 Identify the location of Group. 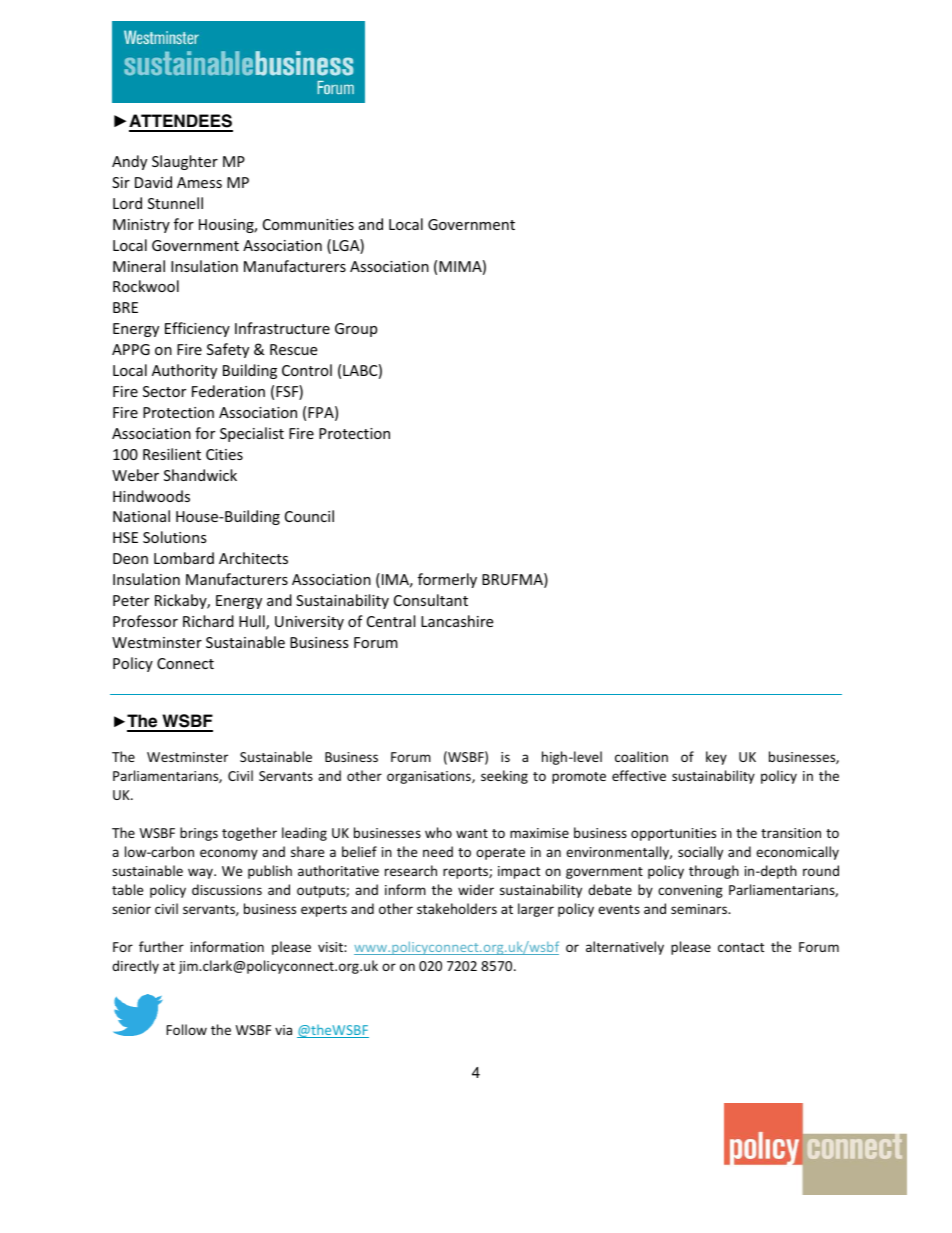
(356, 330).
